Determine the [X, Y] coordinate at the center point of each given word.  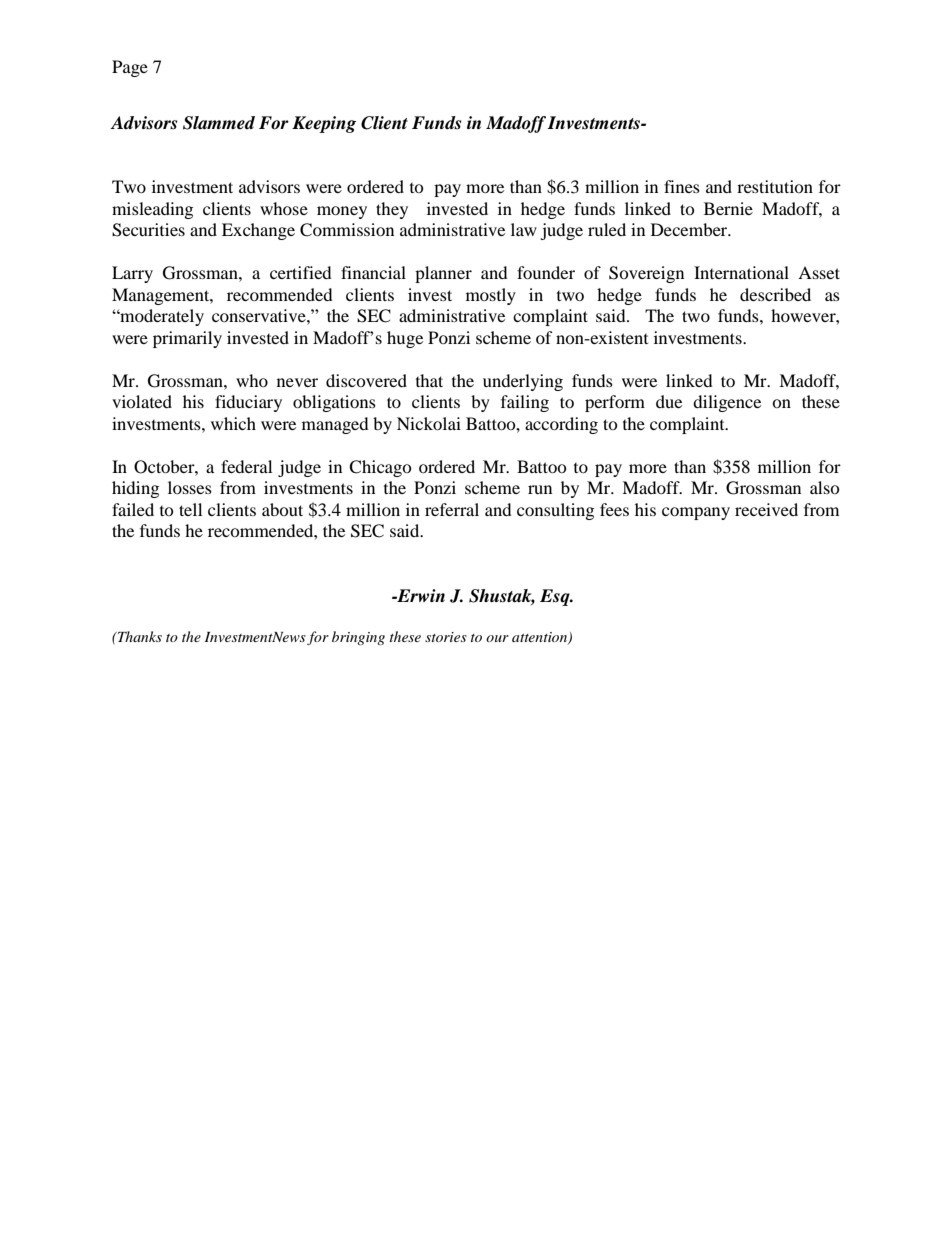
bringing [358, 638]
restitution [775, 186]
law [524, 229]
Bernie [728, 208]
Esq [556, 597]
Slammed [219, 123]
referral [452, 509]
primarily [187, 339]
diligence [727, 403]
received [766, 509]
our [497, 638]
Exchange [258, 231]
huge [405, 339]
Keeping [324, 124]
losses [190, 487]
